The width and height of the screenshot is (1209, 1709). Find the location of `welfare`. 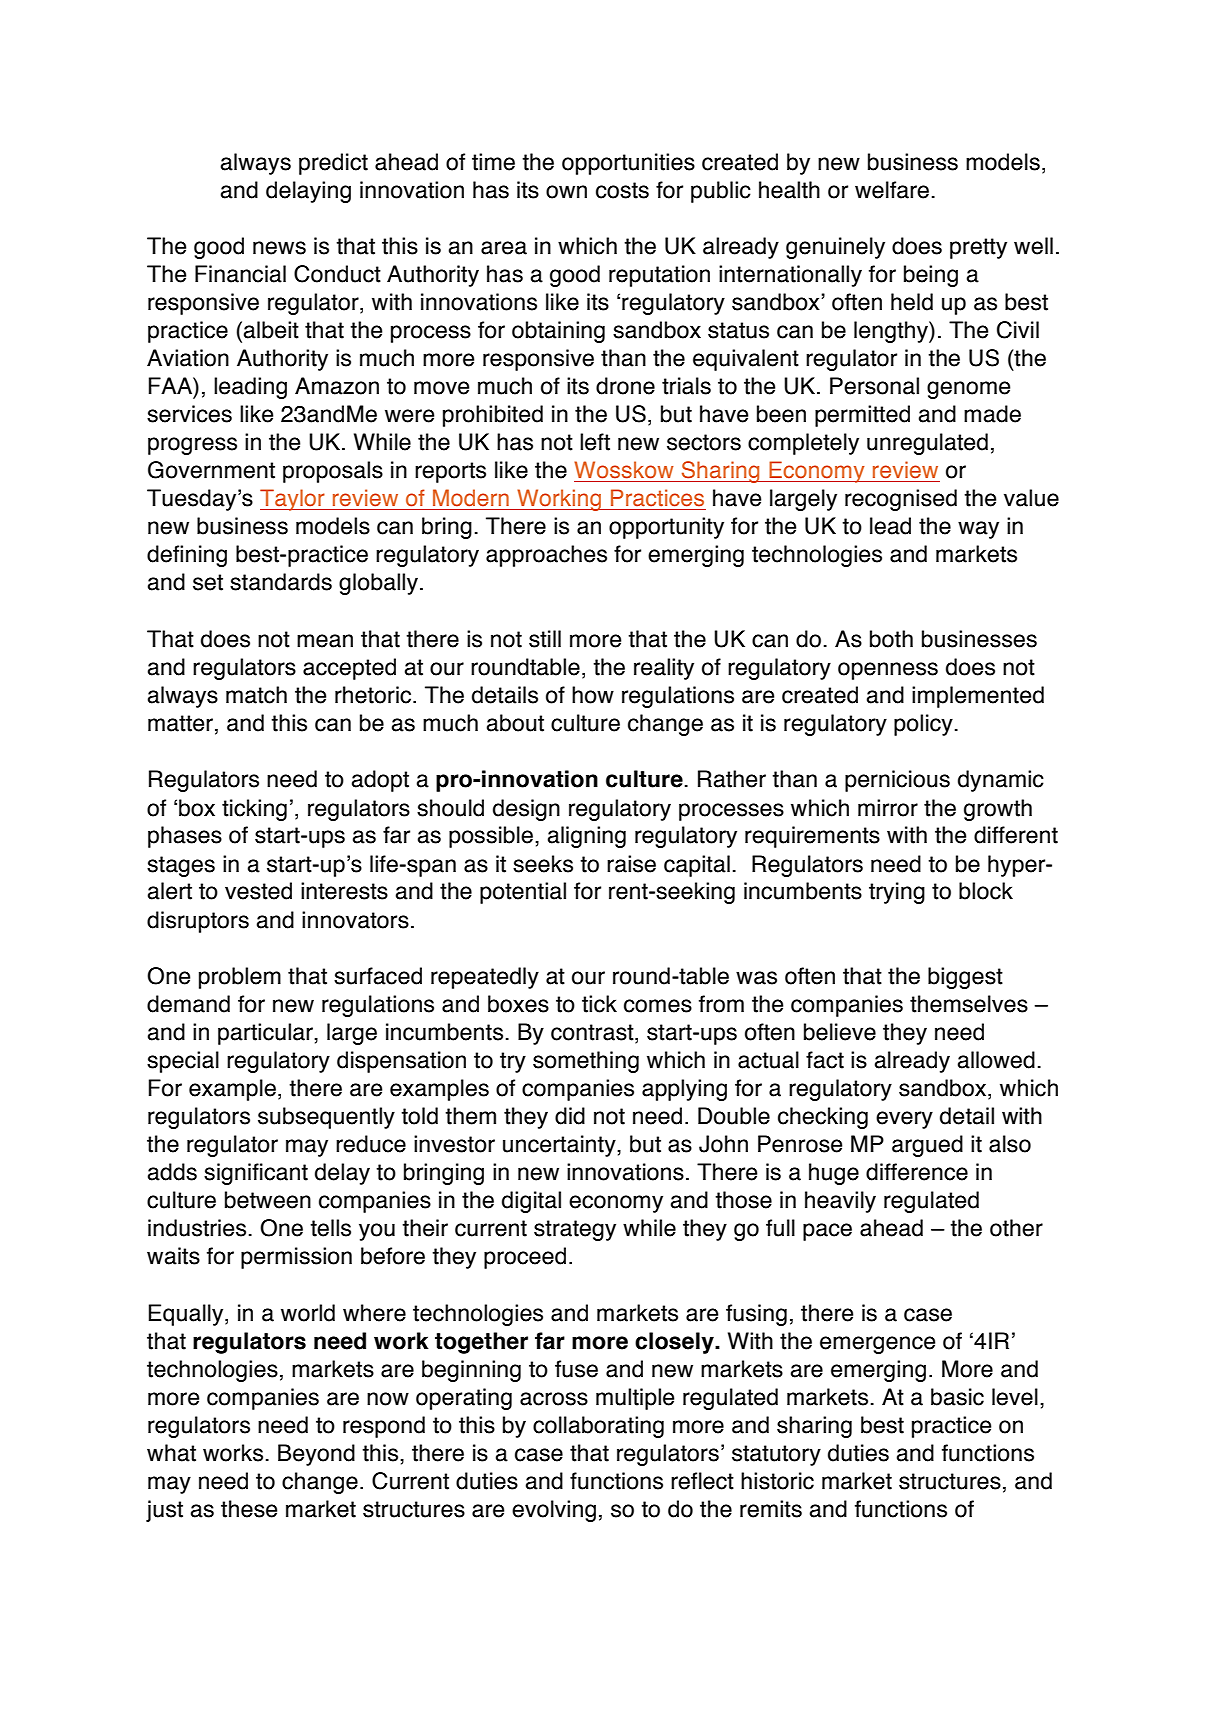

welfare is located at coordinates (892, 190).
